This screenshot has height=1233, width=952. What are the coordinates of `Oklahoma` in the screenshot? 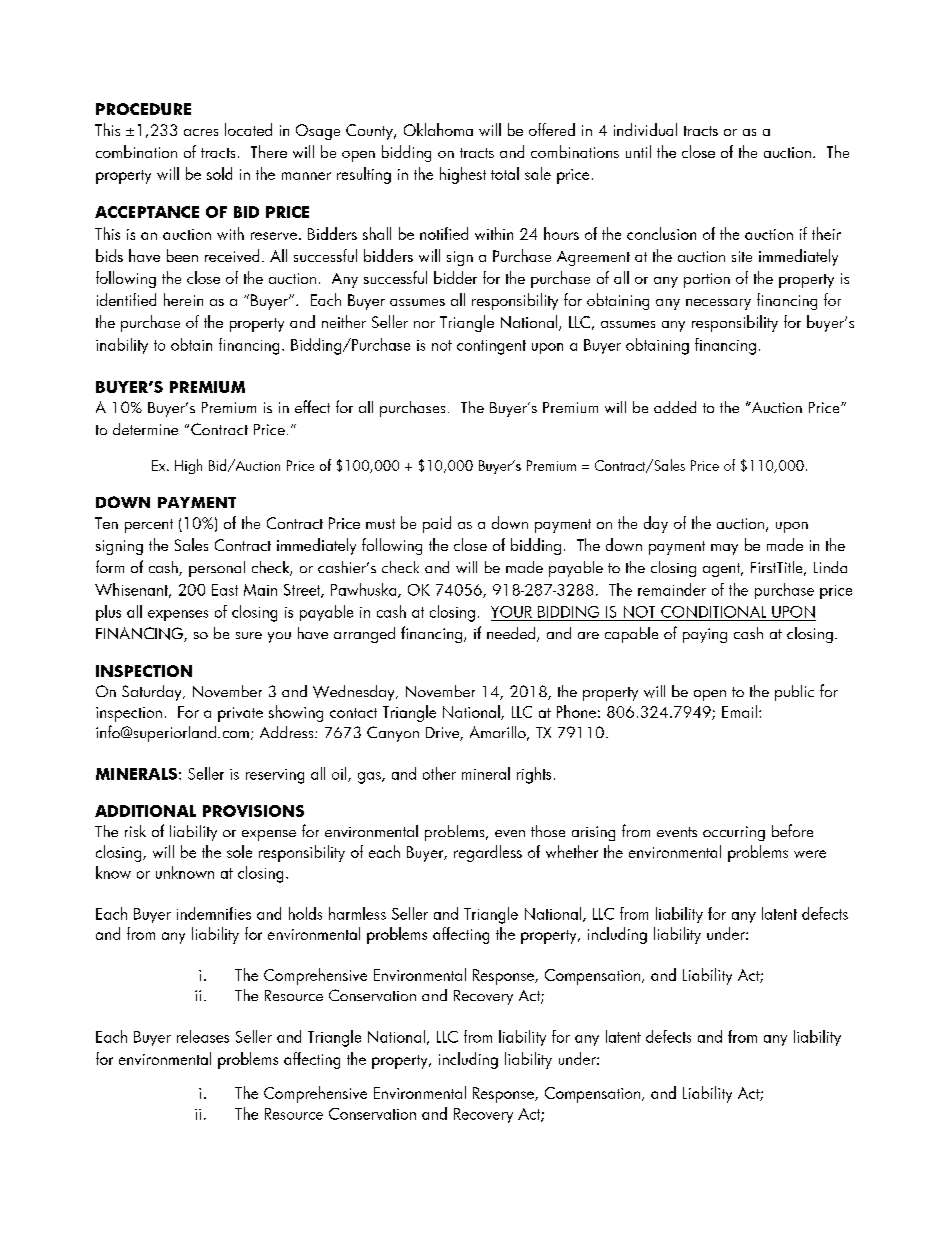 It's located at (438, 129).
